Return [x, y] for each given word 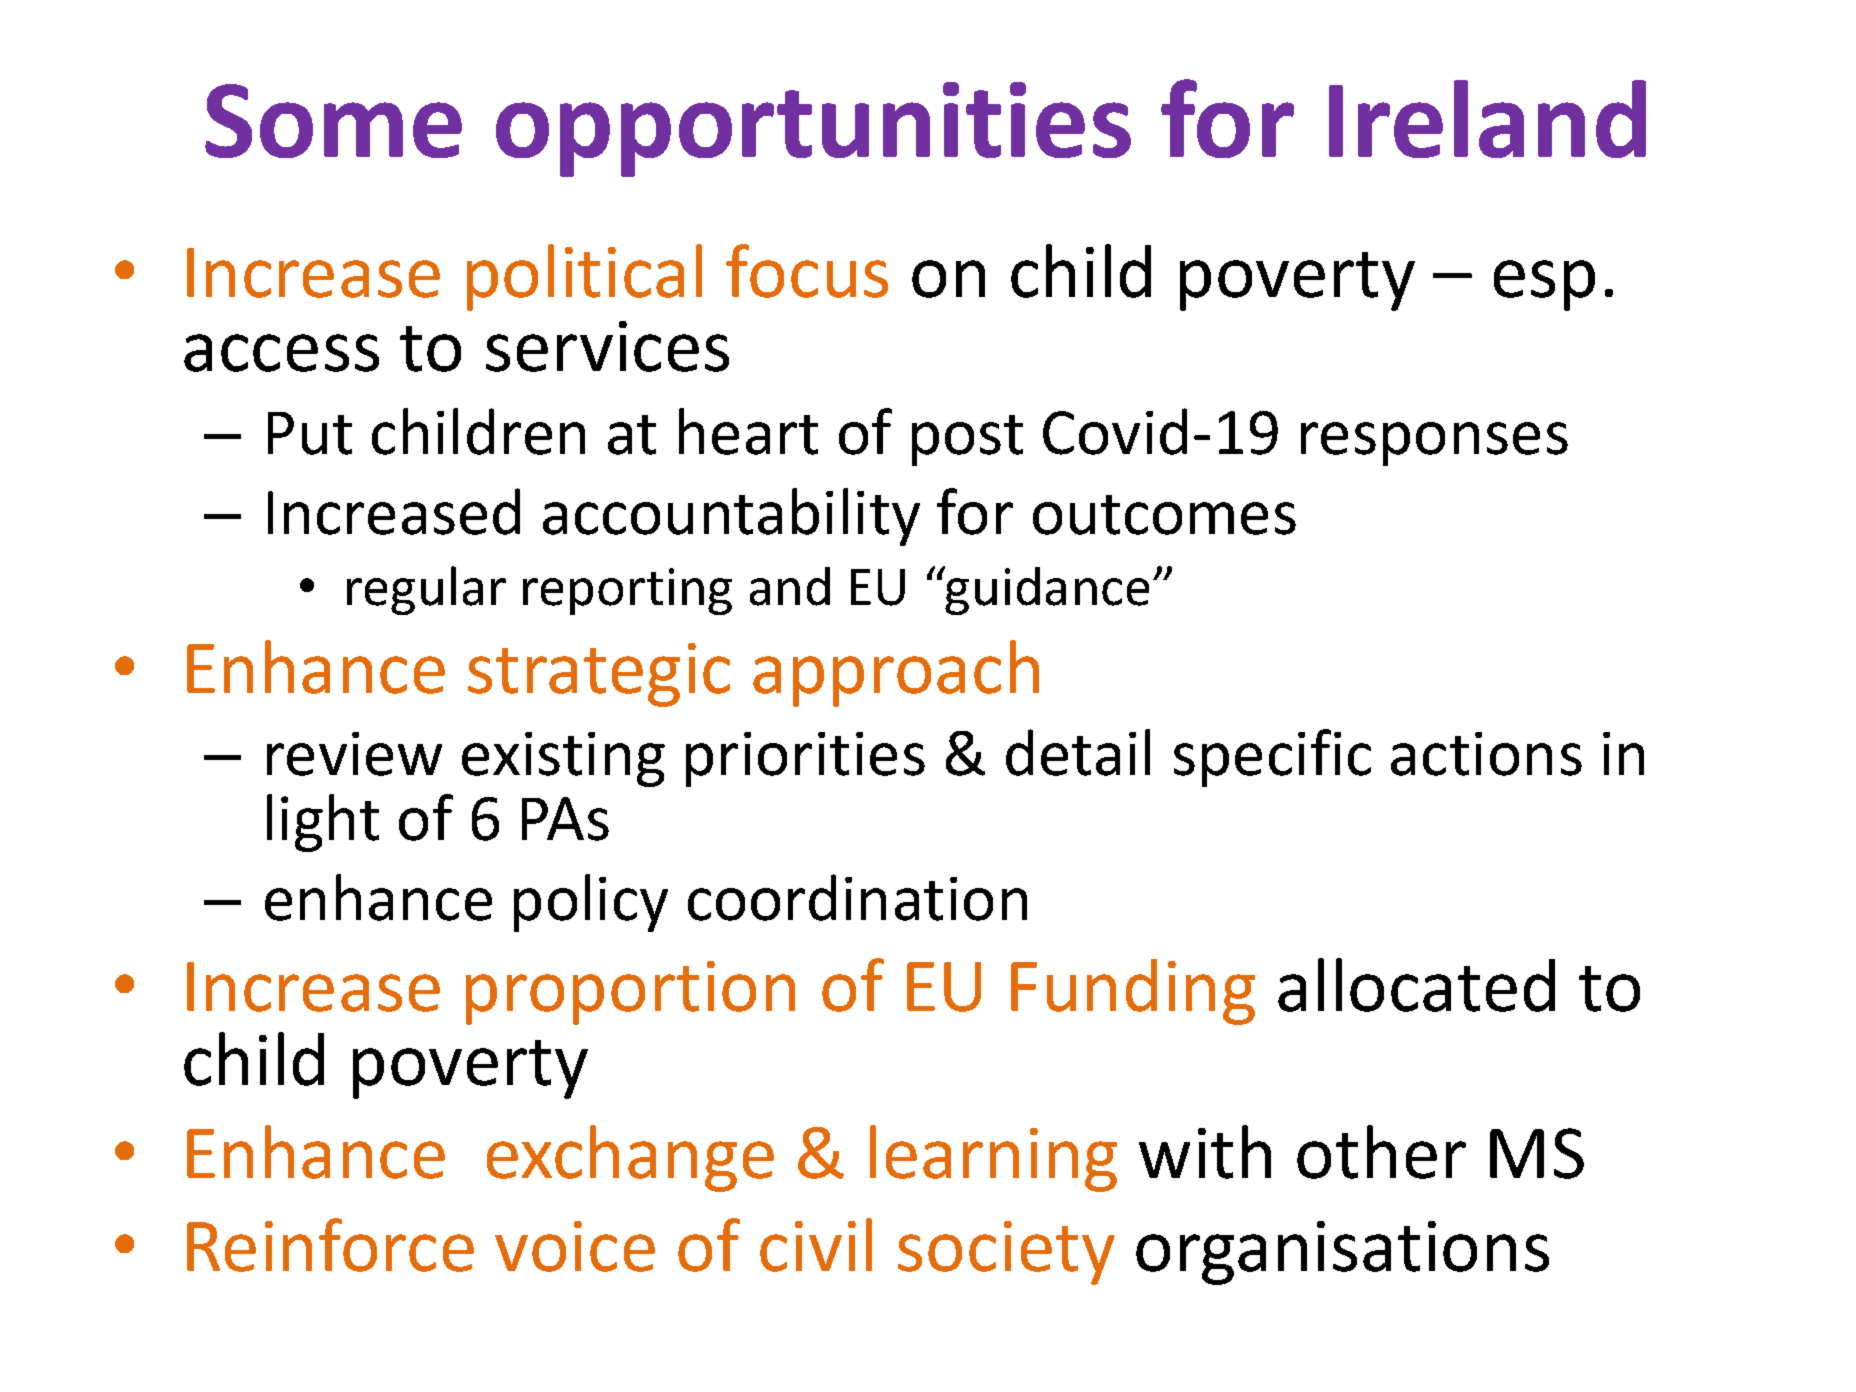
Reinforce [330, 1245]
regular [426, 590]
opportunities [813, 129]
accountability [731, 517]
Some [333, 121]
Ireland [1487, 119]
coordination [857, 897]
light [323, 823]
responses [1434, 444]
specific [1272, 758]
